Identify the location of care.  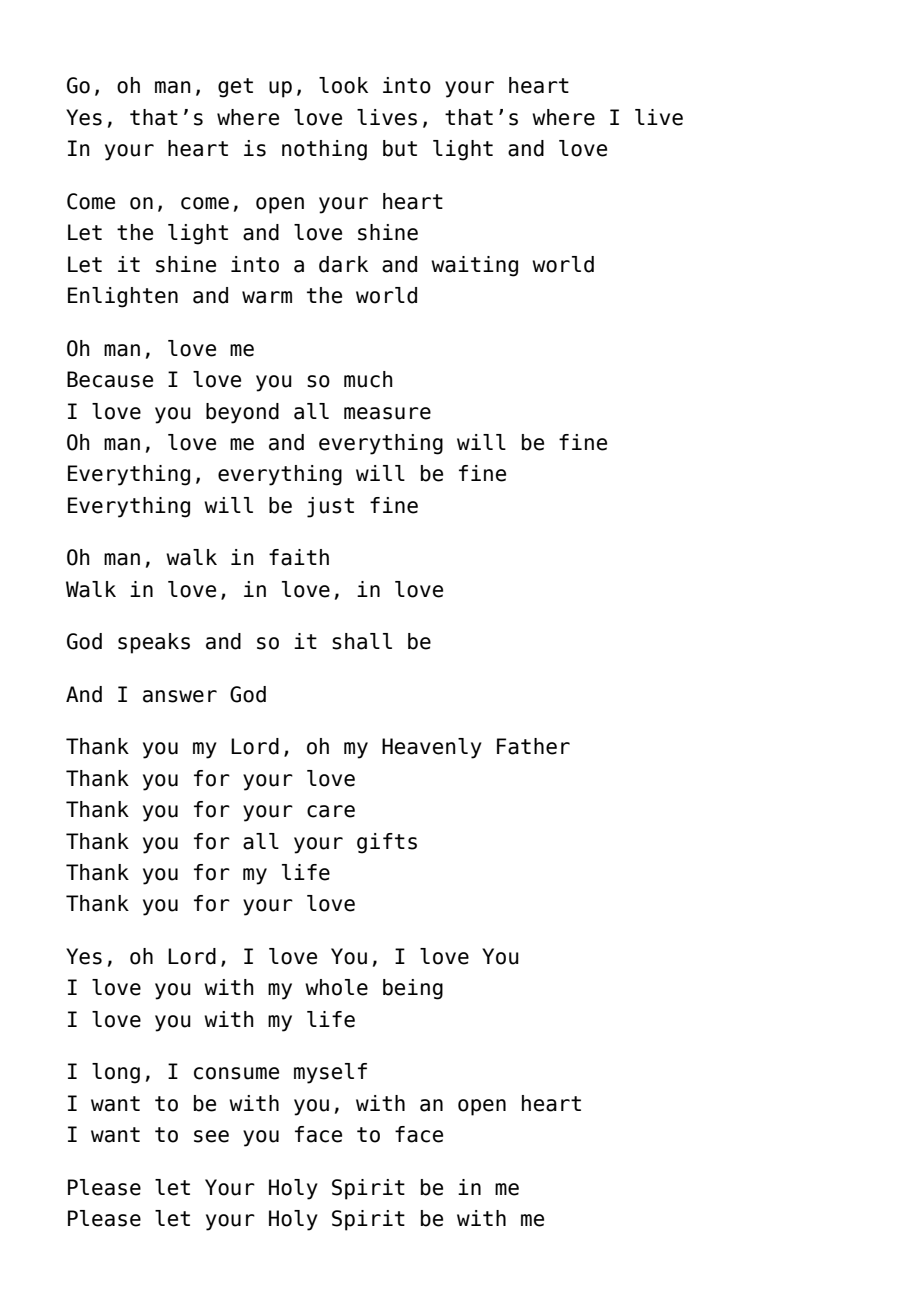
(331, 811).
